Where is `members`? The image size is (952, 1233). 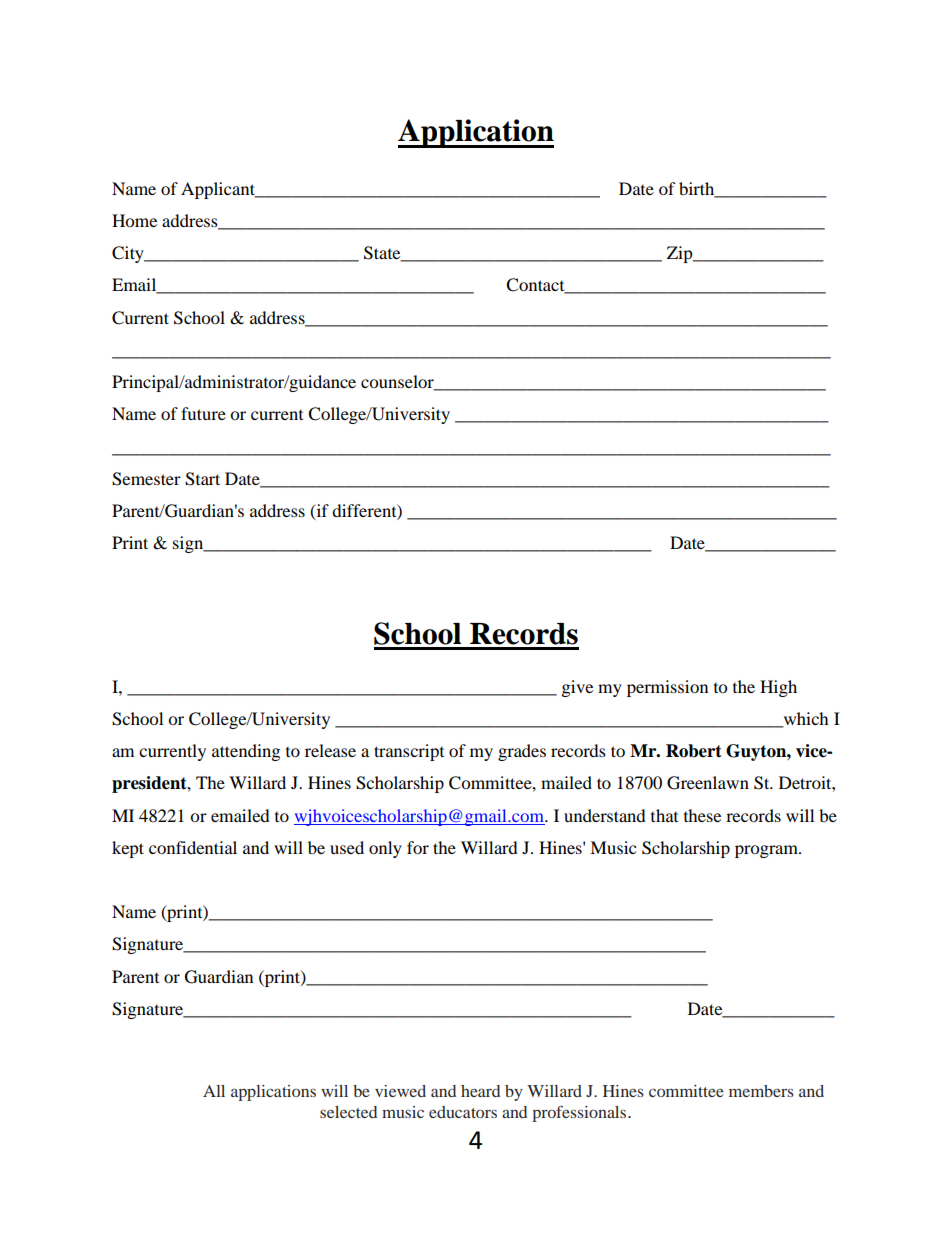
members is located at coordinates (761, 1091).
